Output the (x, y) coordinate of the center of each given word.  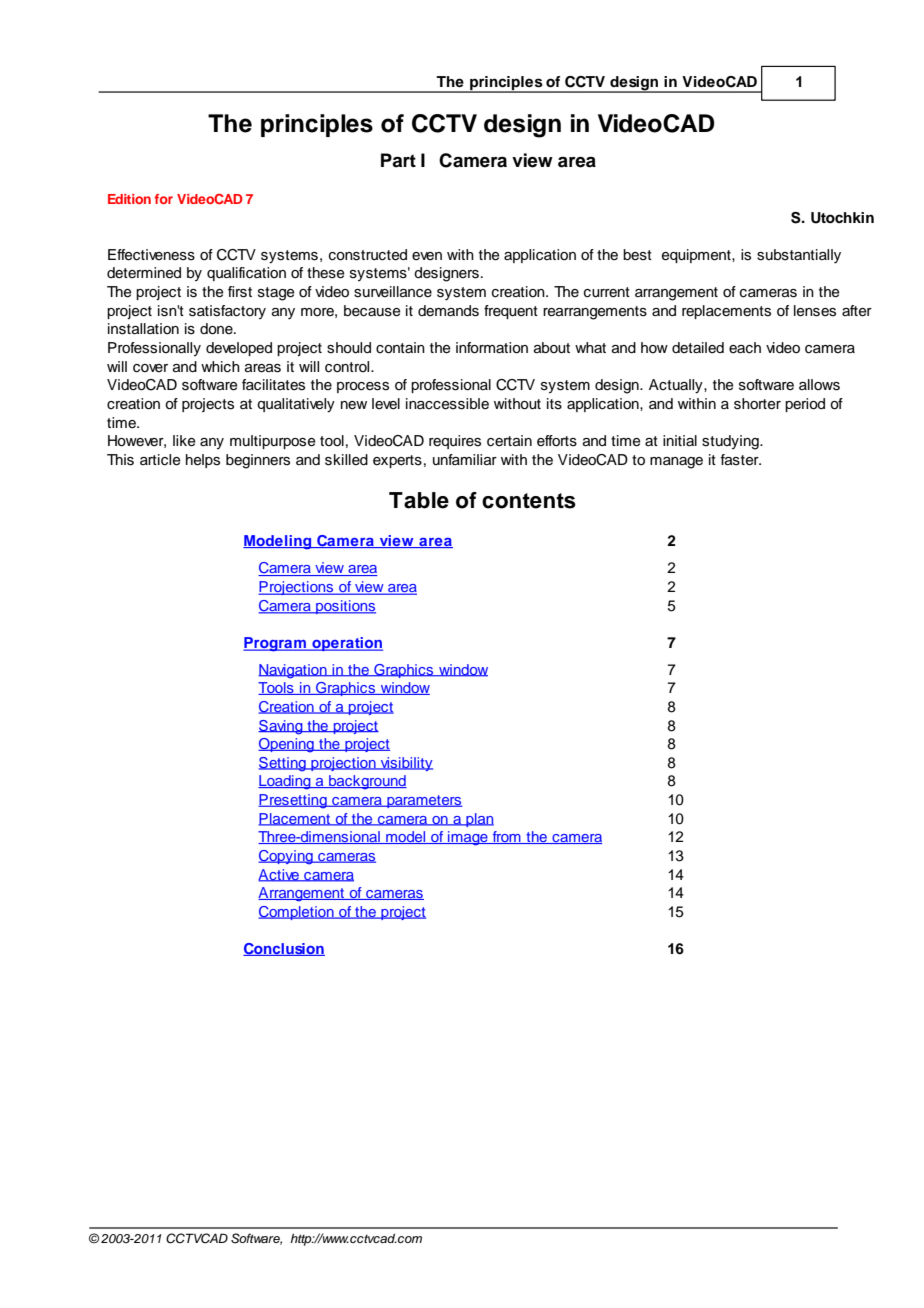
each (745, 348)
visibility (406, 764)
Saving (281, 727)
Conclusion (284, 949)
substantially (799, 256)
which (220, 367)
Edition (129, 199)
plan (479, 820)
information (492, 348)
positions (345, 607)
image (468, 838)
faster (740, 460)
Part (398, 160)
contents (529, 501)
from (506, 837)
